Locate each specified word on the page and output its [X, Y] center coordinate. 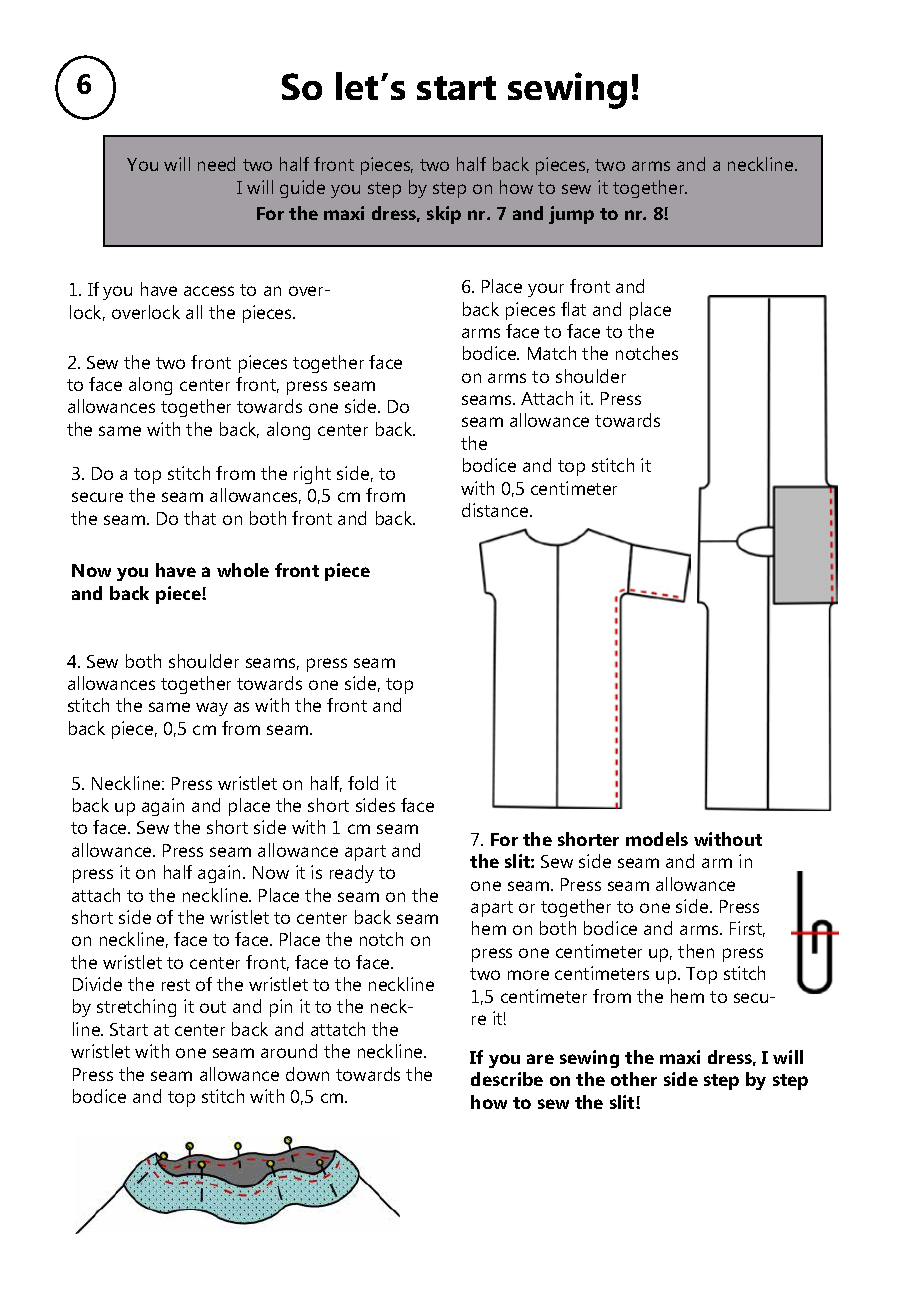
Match [552, 353]
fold [363, 783]
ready [352, 874]
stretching [136, 1008]
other [634, 1079]
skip [444, 215]
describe [507, 1079]
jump [571, 215]
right [312, 475]
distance [496, 510]
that [200, 518]
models [657, 839]
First [747, 929]
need [216, 164]
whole [243, 570]
